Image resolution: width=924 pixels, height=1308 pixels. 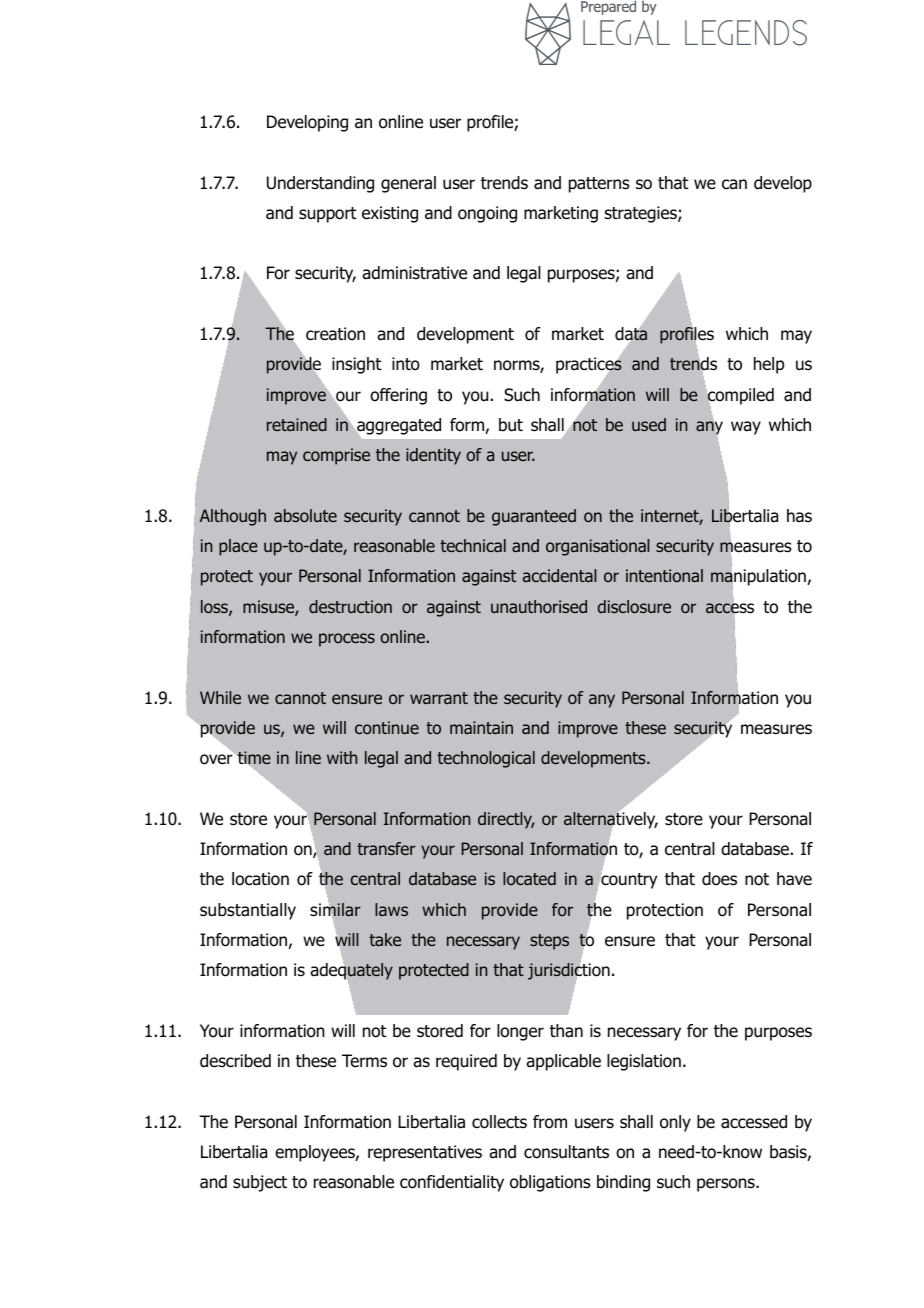 I want to click on support, so click(x=327, y=215).
